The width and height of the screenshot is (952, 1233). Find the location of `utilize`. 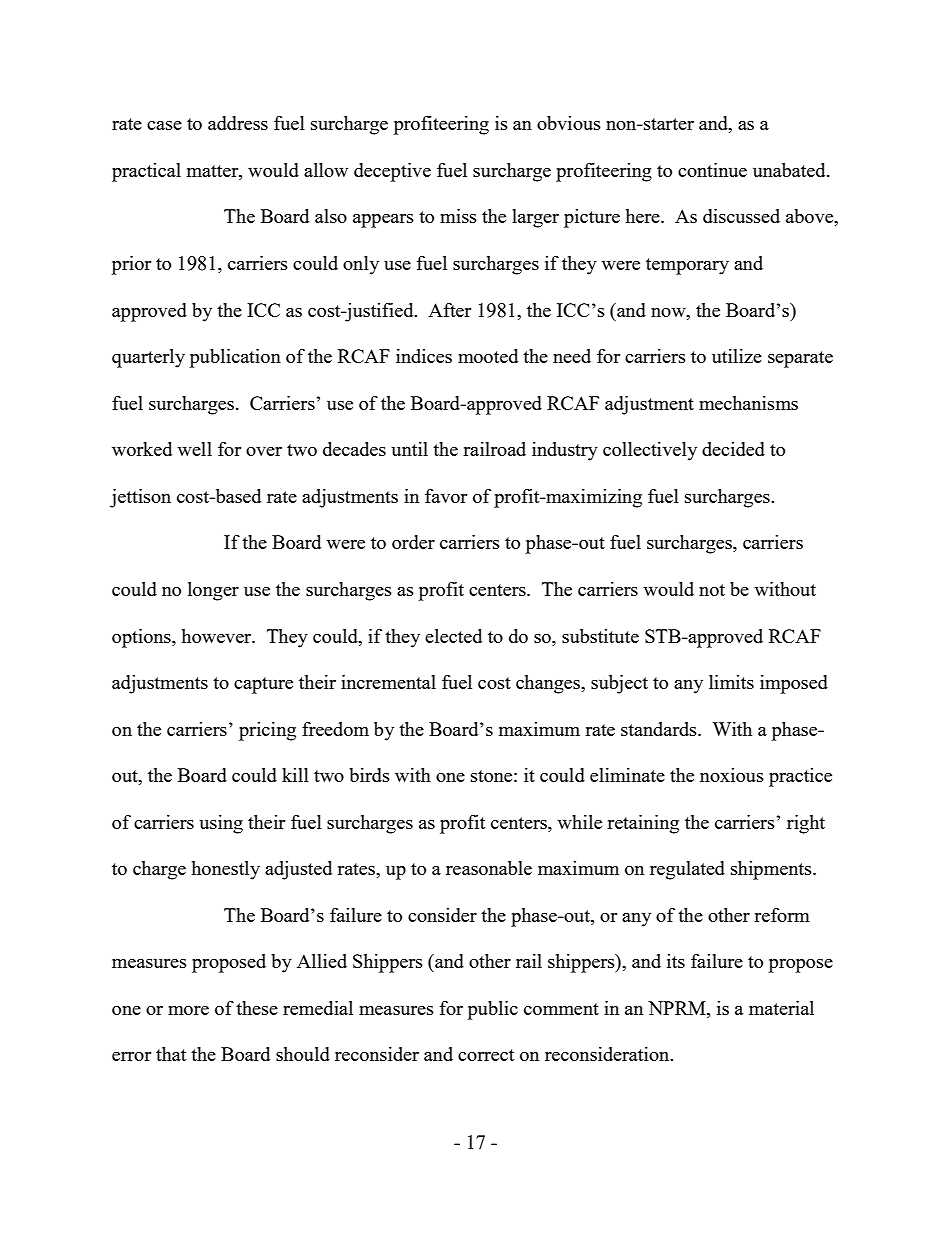

utilize is located at coordinates (737, 356).
